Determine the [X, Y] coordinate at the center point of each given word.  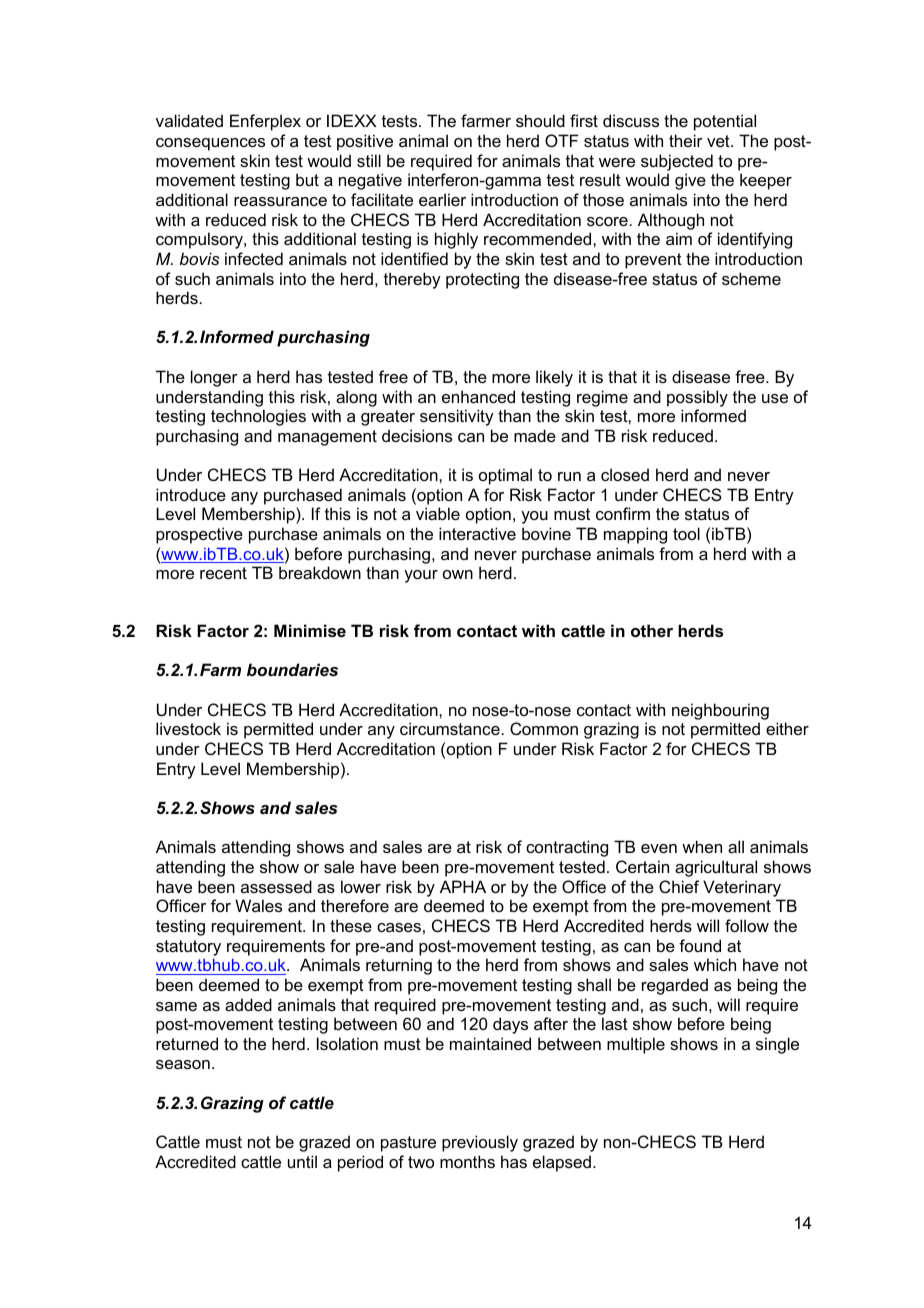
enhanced [478, 396]
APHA [463, 886]
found [700, 945]
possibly [697, 398]
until [302, 1161]
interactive [477, 533]
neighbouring [720, 711]
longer [214, 378]
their [686, 140]
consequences [210, 144]
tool [686, 533]
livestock [188, 728]
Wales [258, 905]
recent [223, 573]
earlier [442, 199]
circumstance [450, 728]
